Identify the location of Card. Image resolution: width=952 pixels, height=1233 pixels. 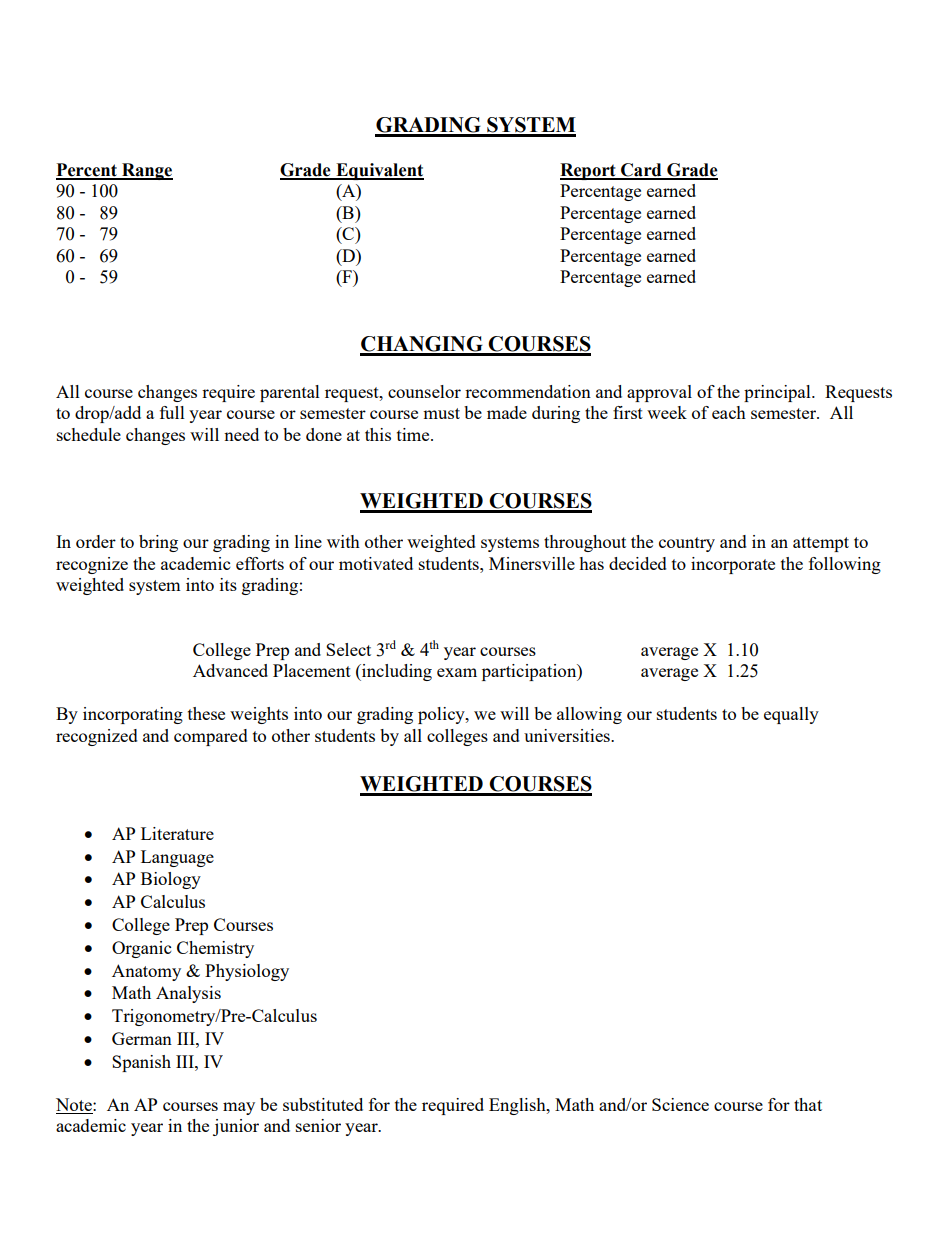
(641, 171).
